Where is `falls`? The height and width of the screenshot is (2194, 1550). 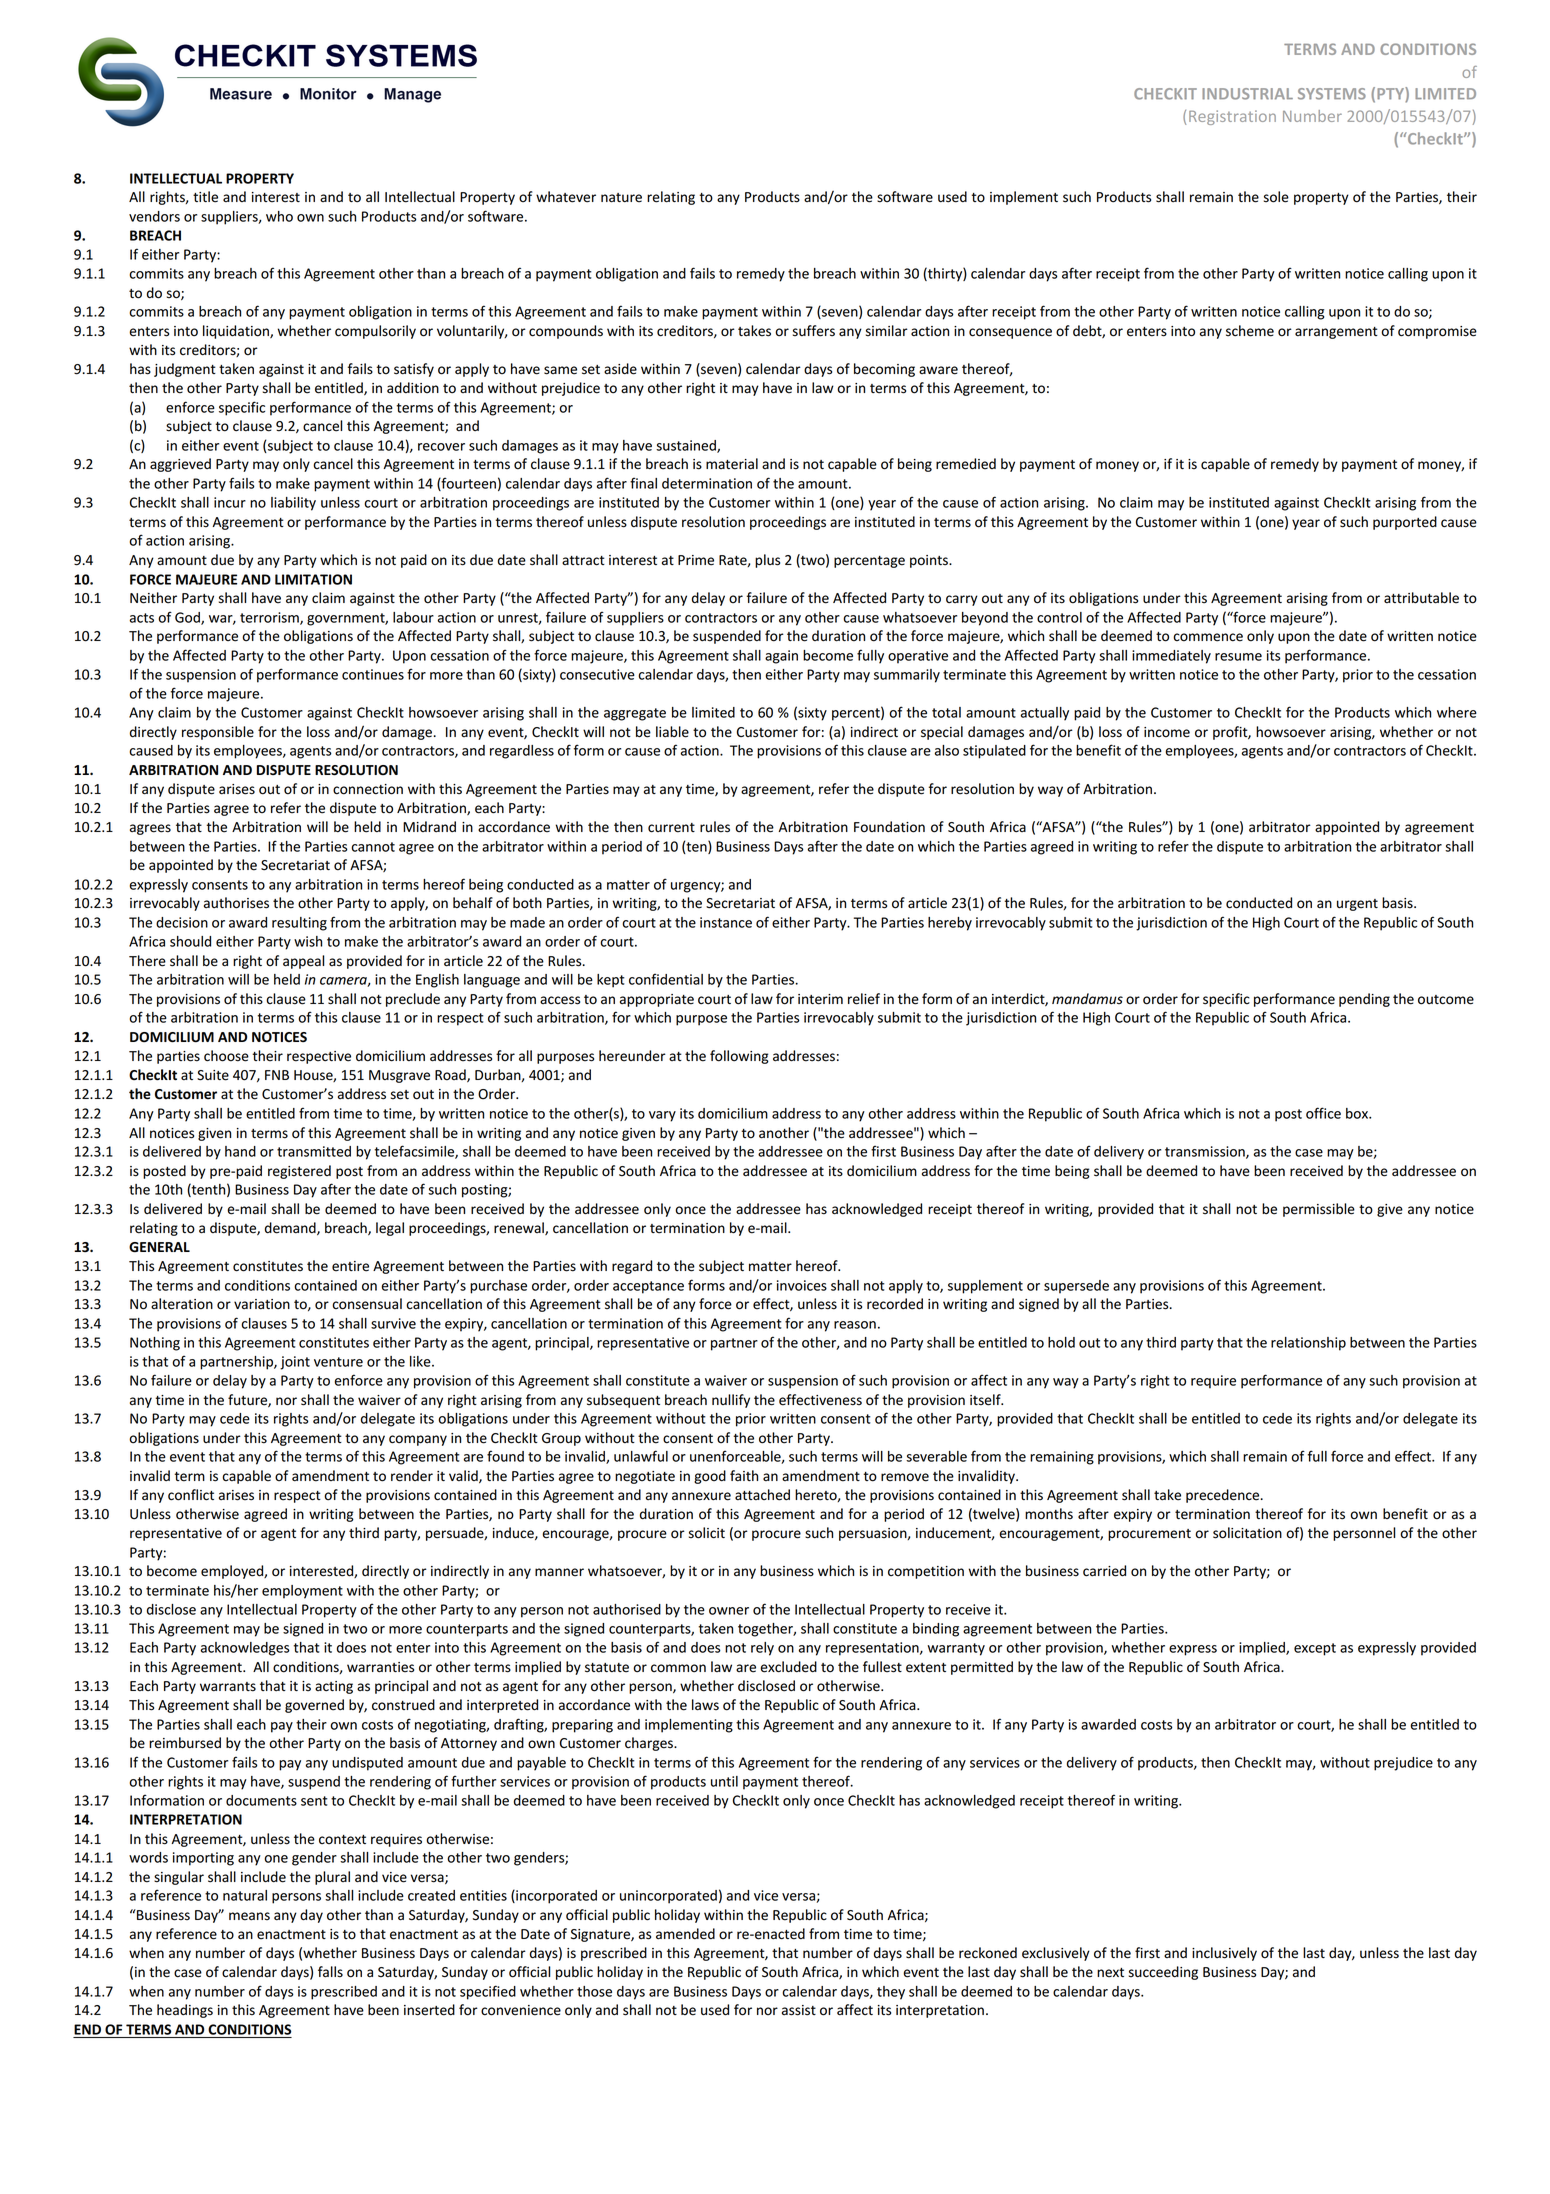 falls is located at coordinates (330, 1972).
